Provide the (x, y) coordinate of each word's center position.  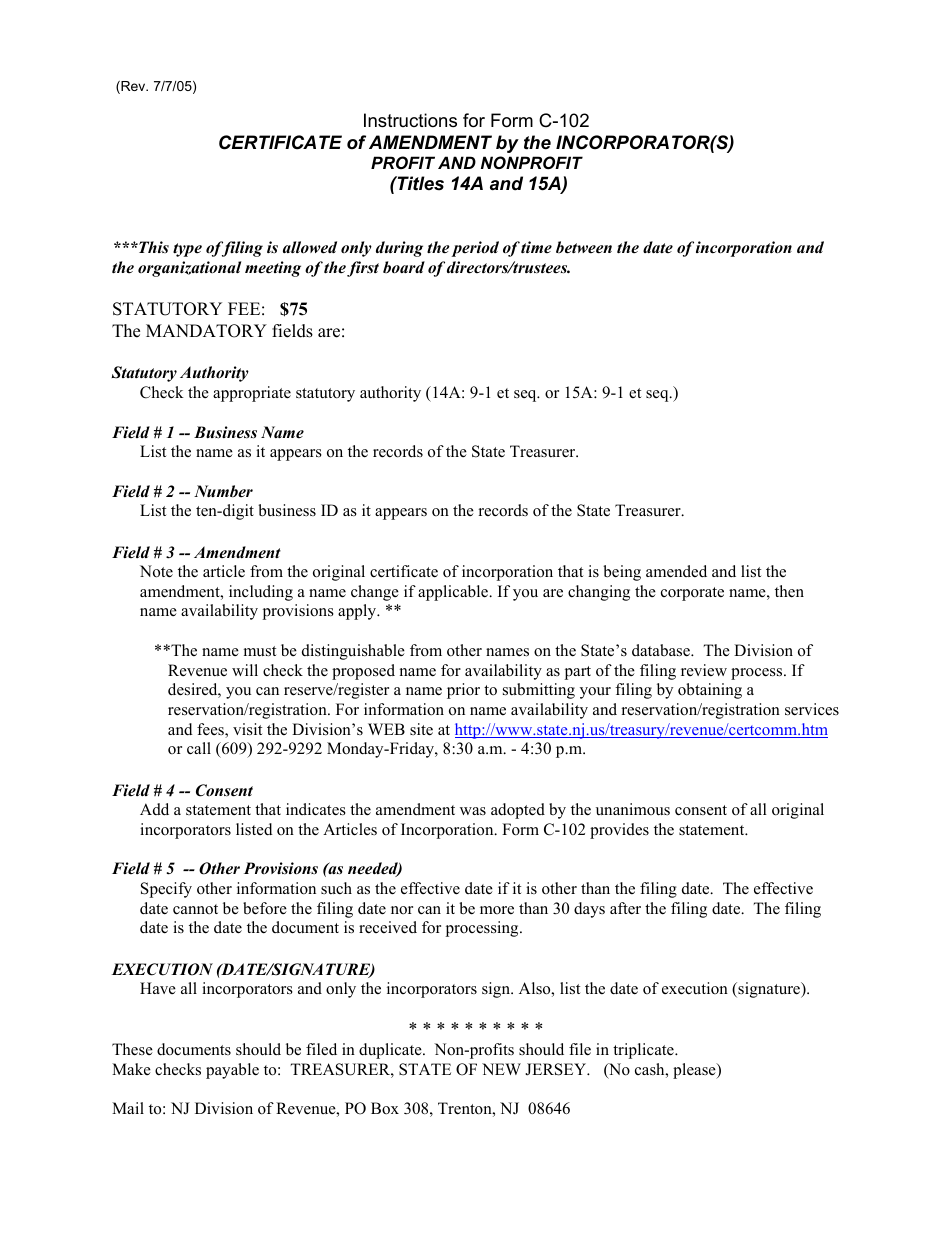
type (187, 250)
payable (232, 1071)
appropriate (252, 394)
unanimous (633, 809)
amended (676, 571)
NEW (501, 1069)
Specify (166, 890)
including (261, 593)
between (584, 247)
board (404, 267)
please (695, 1071)
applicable (454, 593)
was (473, 811)
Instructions (410, 120)
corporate (692, 594)
